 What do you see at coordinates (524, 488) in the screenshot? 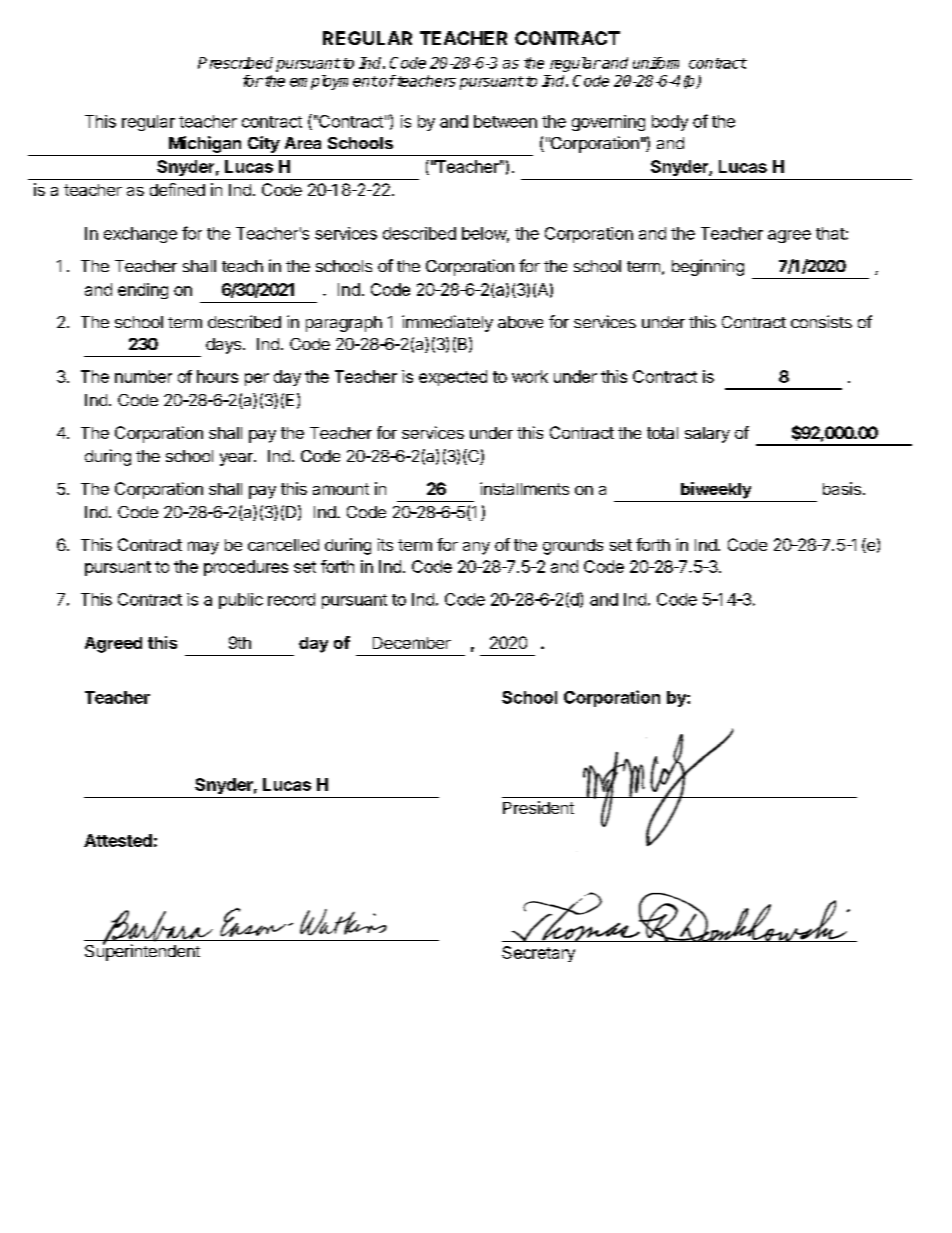
I see `installments` at bounding box center [524, 488].
